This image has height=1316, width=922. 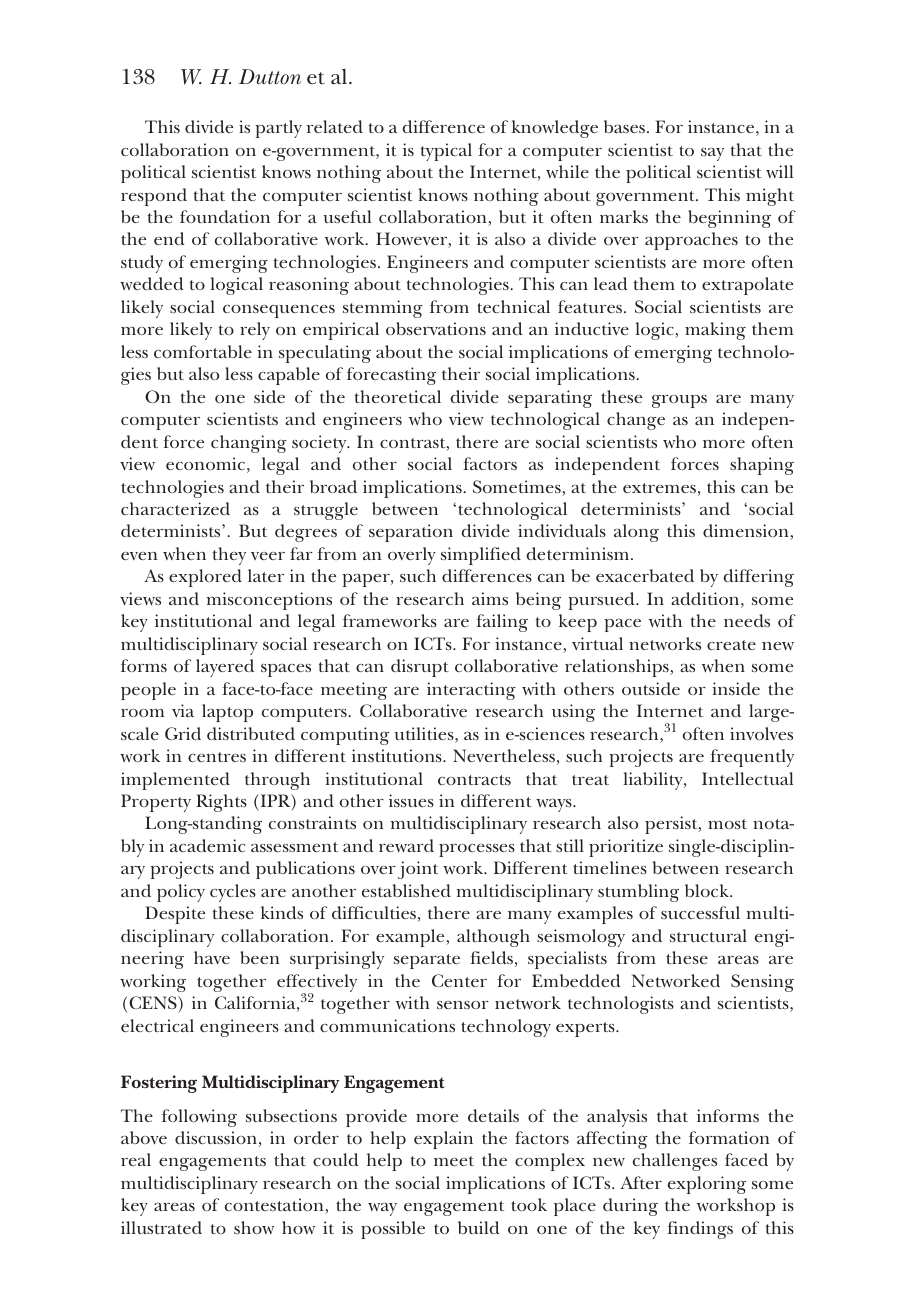 What do you see at coordinates (731, 645) in the image?
I see `create` at bounding box center [731, 645].
